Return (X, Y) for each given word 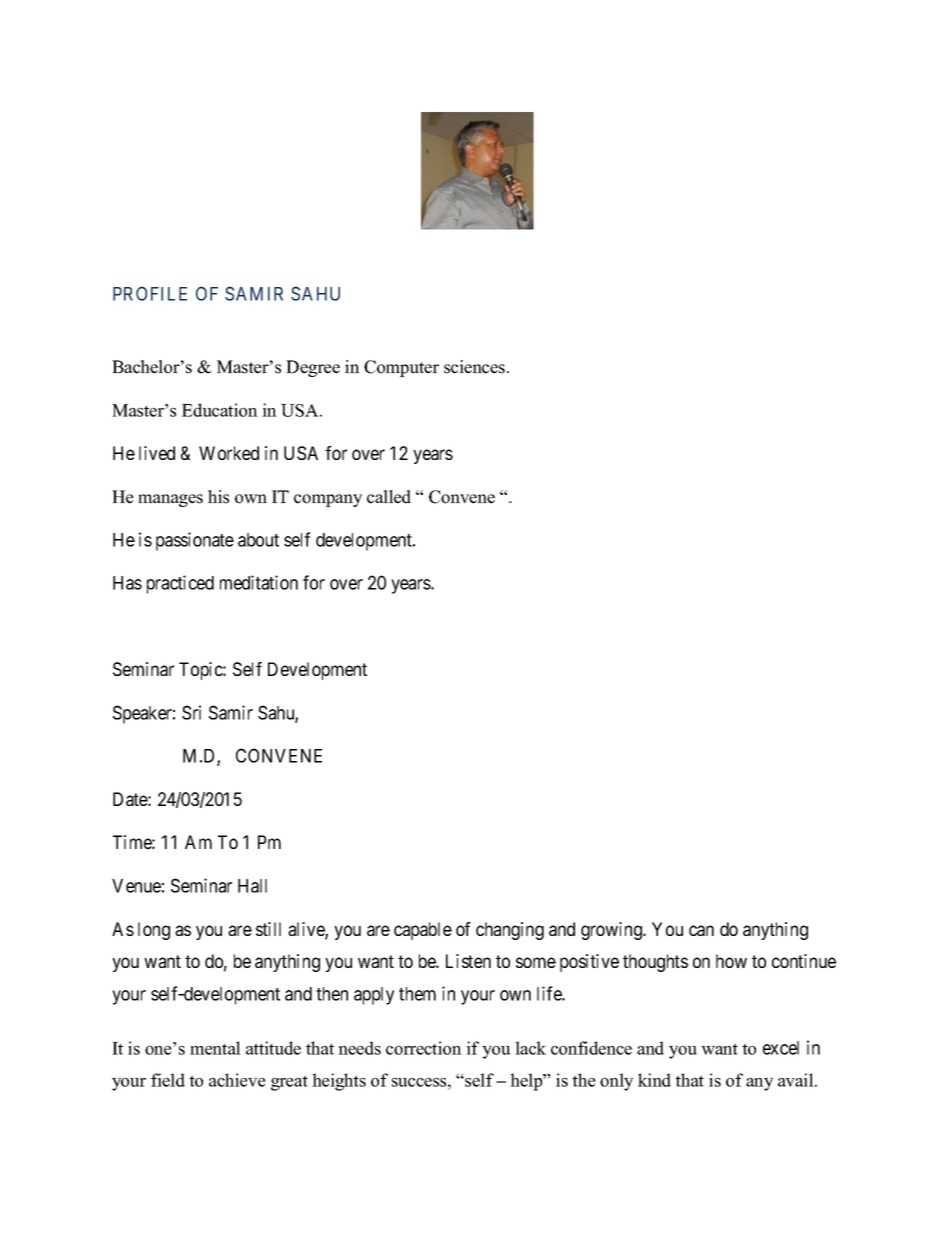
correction (424, 1048)
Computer (401, 368)
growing (613, 931)
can (701, 930)
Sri (191, 712)
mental (215, 1048)
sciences (476, 367)
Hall (252, 886)
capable (423, 931)
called (389, 497)
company (328, 500)
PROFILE (150, 293)
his (218, 497)
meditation (259, 582)
